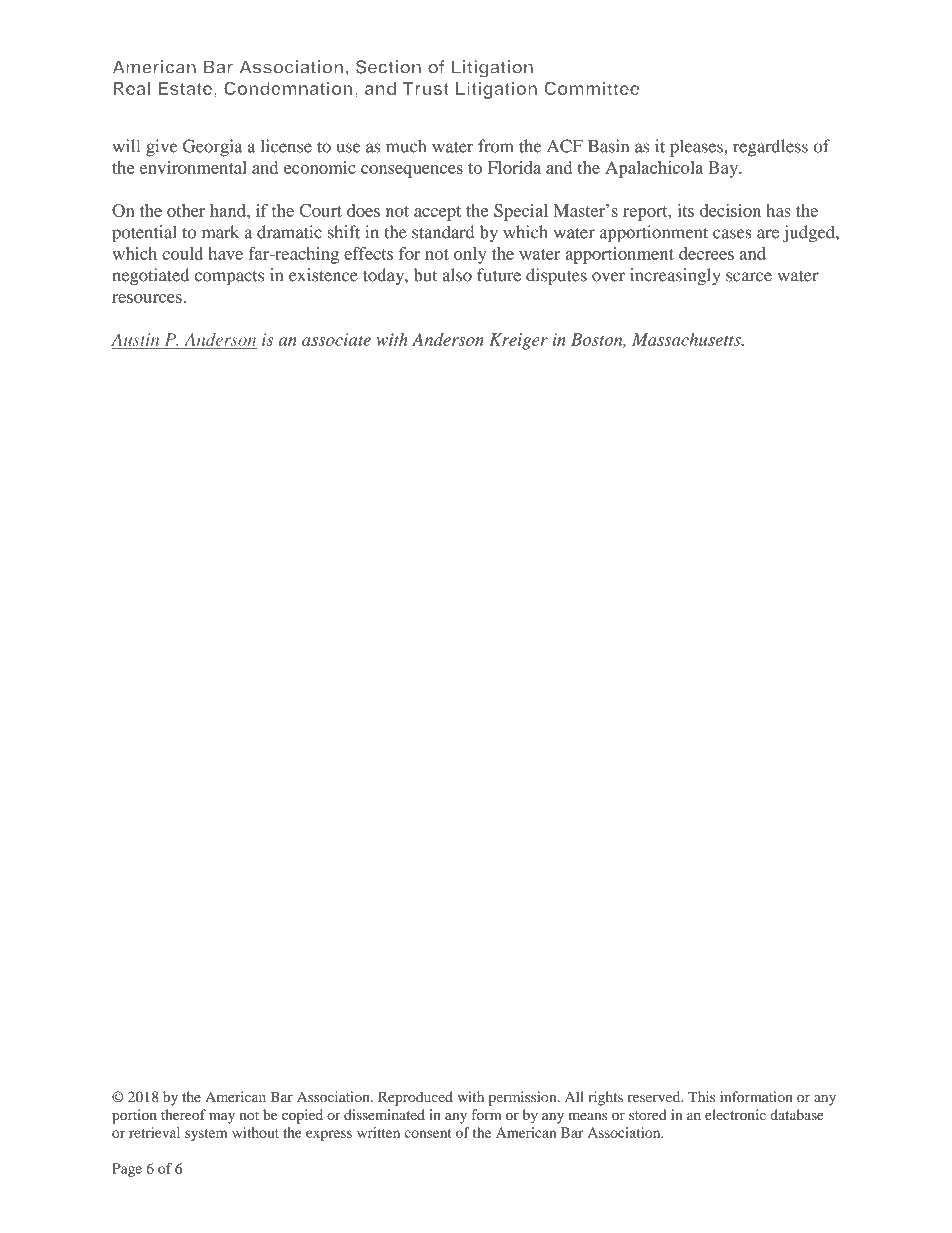  I want to click on This, so click(701, 1096).
